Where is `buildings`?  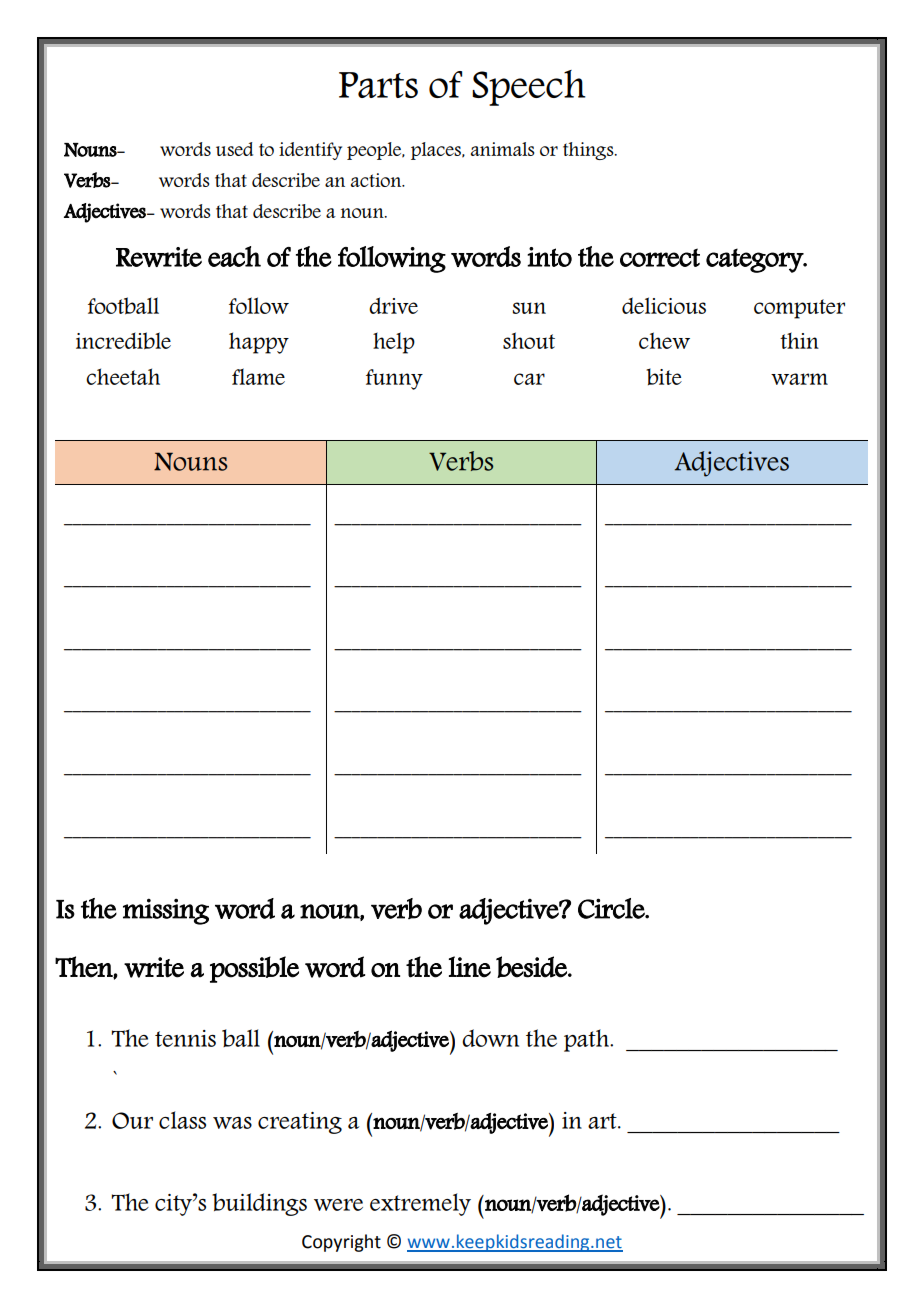 buildings is located at coordinates (259, 1204).
